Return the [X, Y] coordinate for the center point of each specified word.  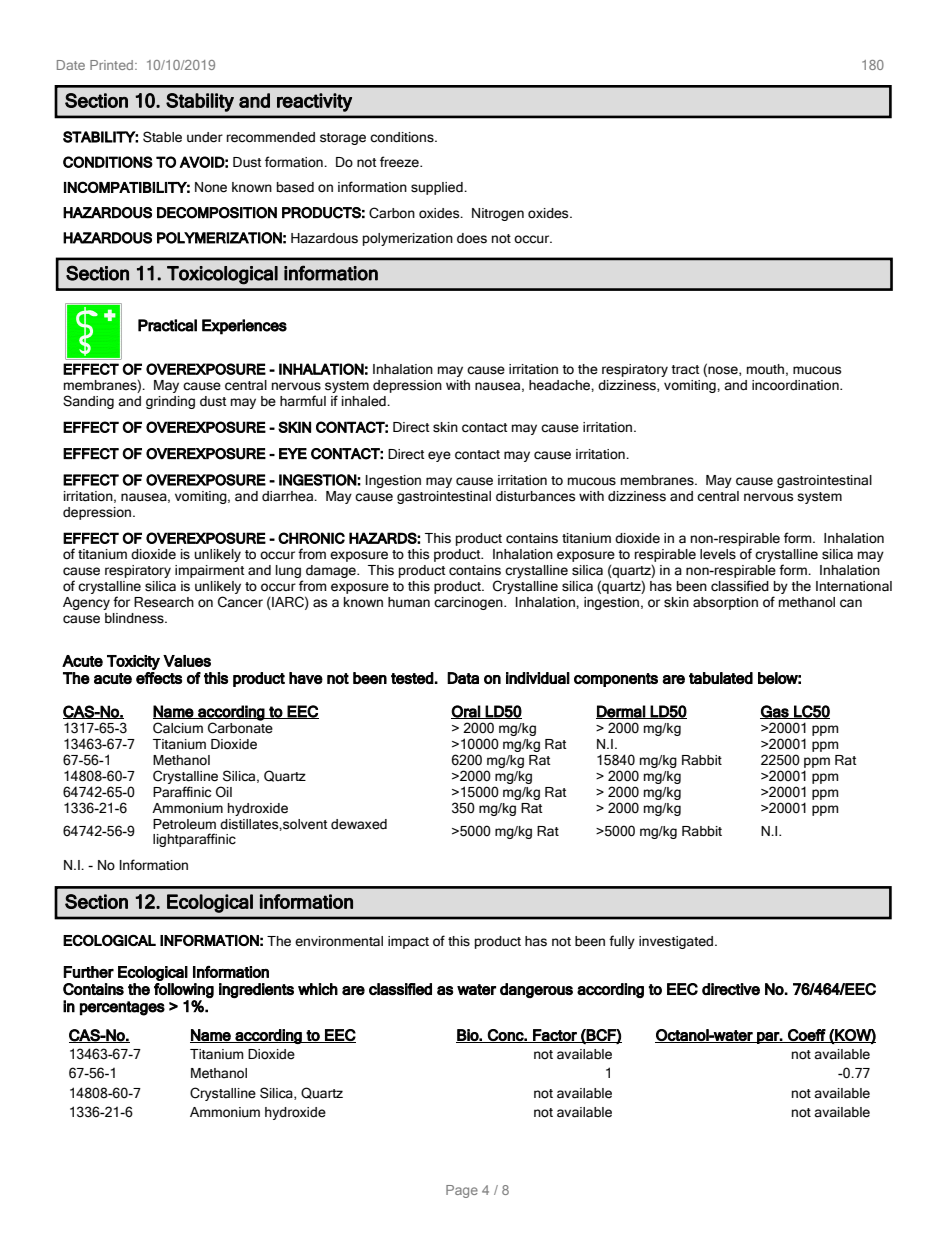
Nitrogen [498, 214]
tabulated [721, 678]
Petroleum [184, 824]
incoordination [796, 385]
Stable [162, 137]
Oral [466, 712]
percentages [122, 1008]
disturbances [535, 496]
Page [462, 1191]
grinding [170, 402]
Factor [555, 1036]
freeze [400, 162]
